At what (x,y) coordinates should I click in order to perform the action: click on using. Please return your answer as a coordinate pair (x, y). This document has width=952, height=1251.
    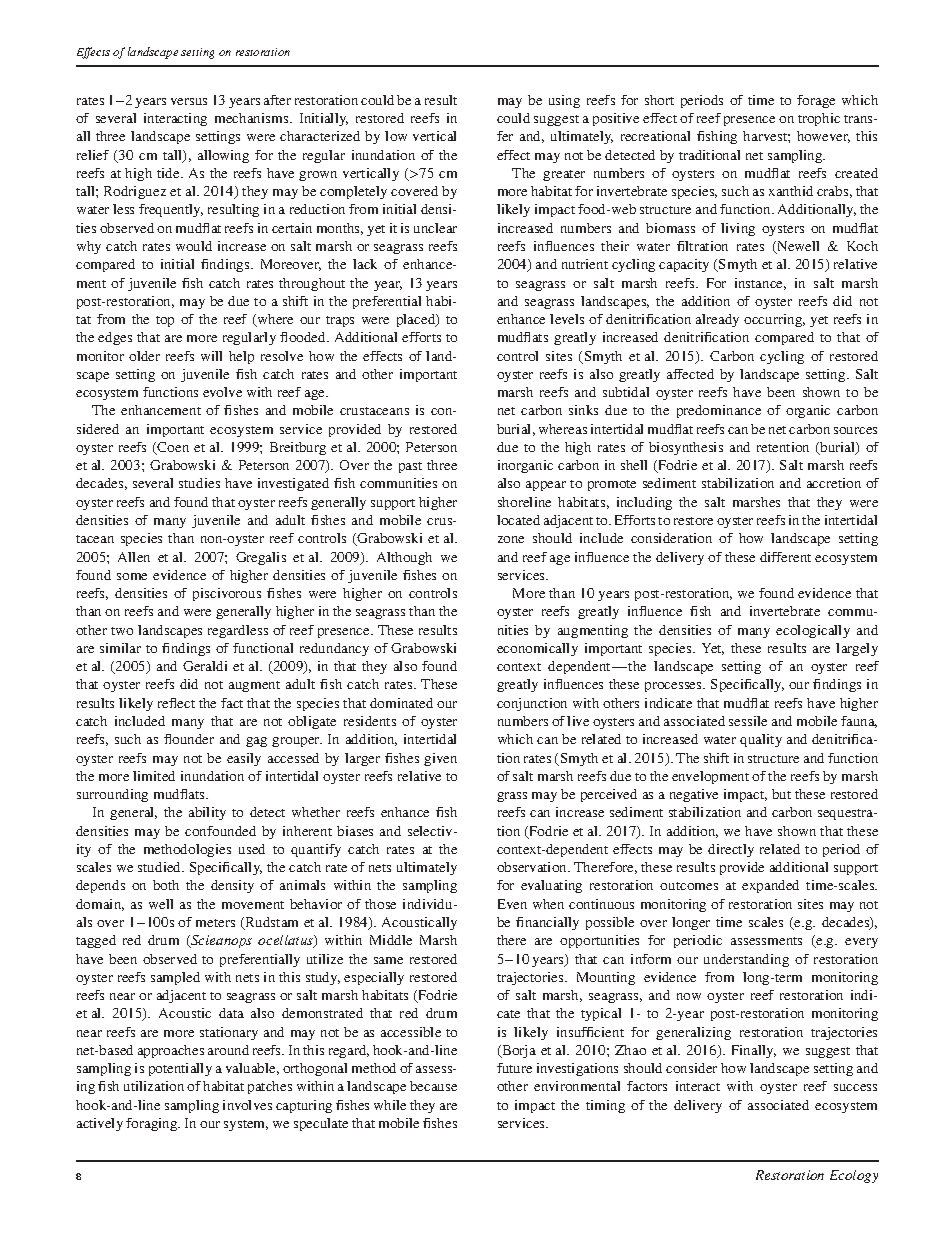
    Looking at the image, I should click on (564, 101).
